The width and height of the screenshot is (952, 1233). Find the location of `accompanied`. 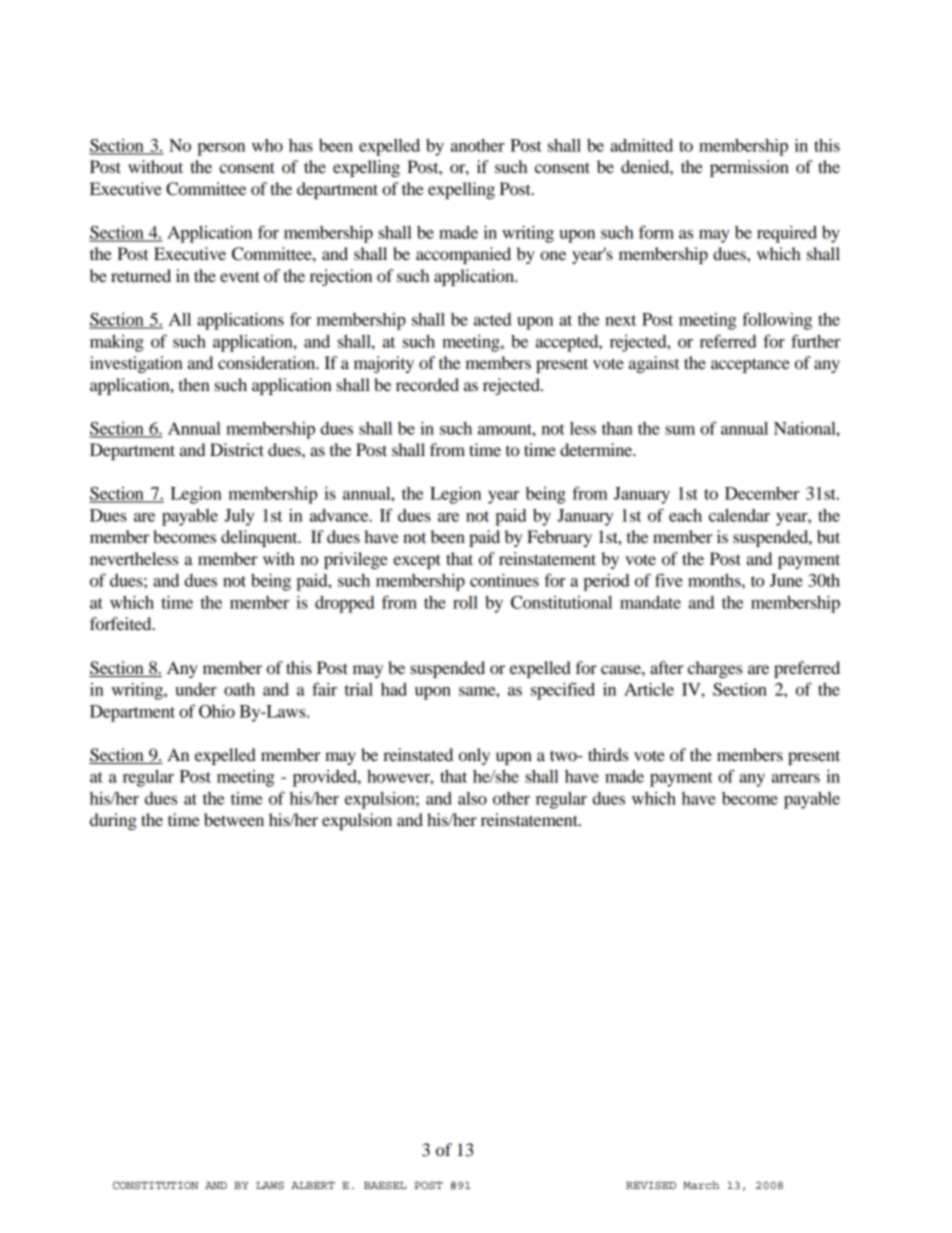

accompanied is located at coordinates (463, 255).
